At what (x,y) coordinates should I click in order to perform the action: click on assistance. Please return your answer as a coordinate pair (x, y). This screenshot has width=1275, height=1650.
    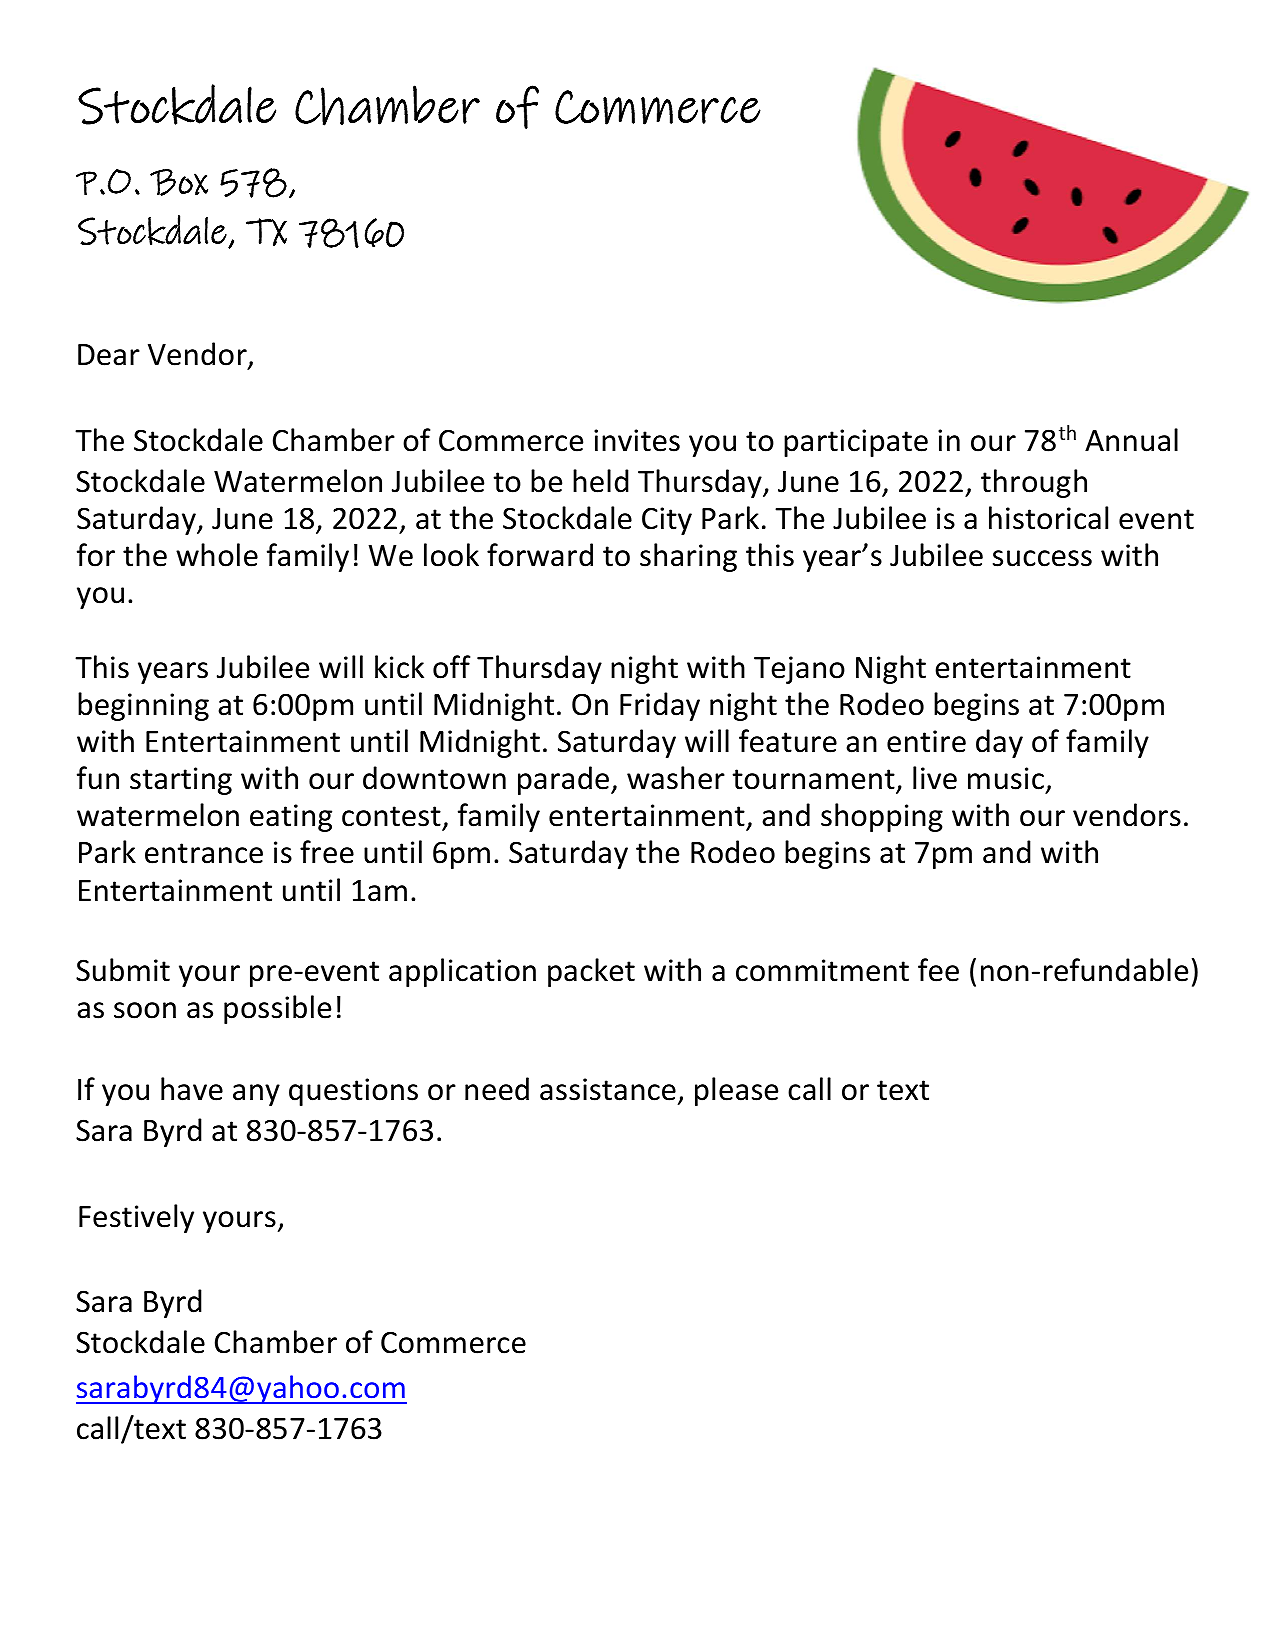
    Looking at the image, I should click on (608, 1089).
